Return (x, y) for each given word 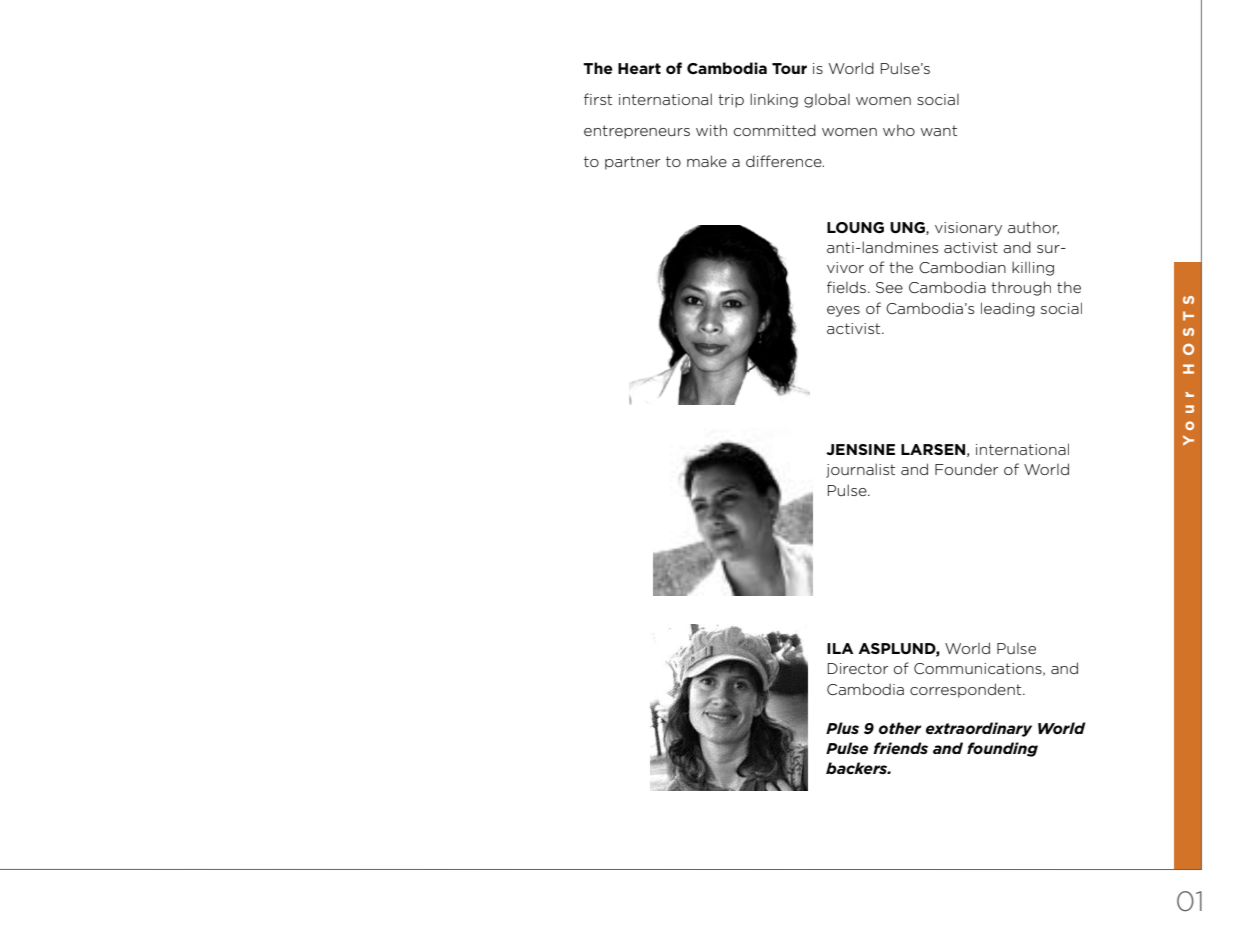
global (827, 100)
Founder (966, 469)
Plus (842, 728)
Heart (639, 68)
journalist (860, 470)
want (939, 130)
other (900, 728)
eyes (843, 311)
